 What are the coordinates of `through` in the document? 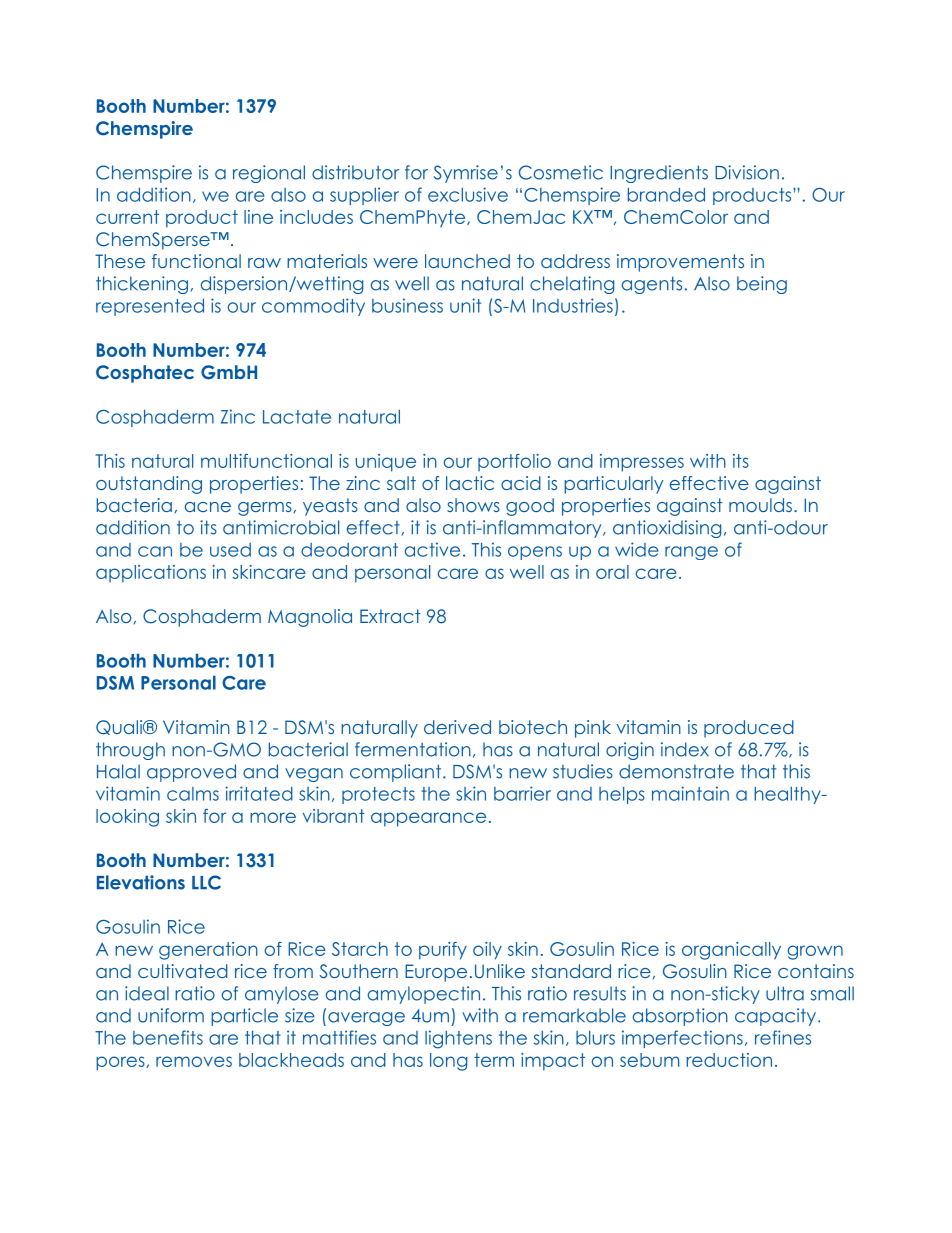 It's located at (130, 751).
